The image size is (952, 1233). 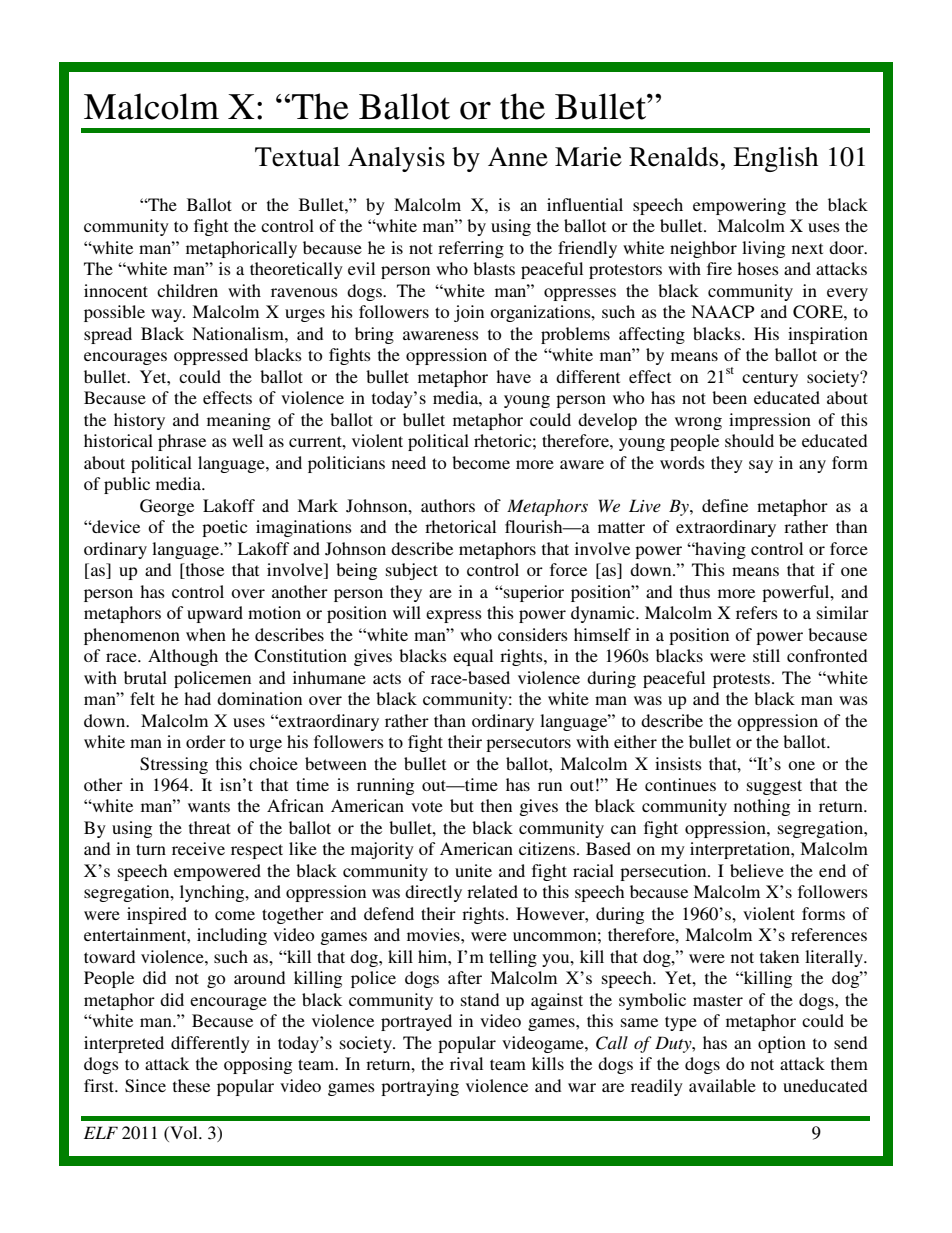 What do you see at coordinates (239, 421) in the screenshot?
I see `meaning` at bounding box center [239, 421].
